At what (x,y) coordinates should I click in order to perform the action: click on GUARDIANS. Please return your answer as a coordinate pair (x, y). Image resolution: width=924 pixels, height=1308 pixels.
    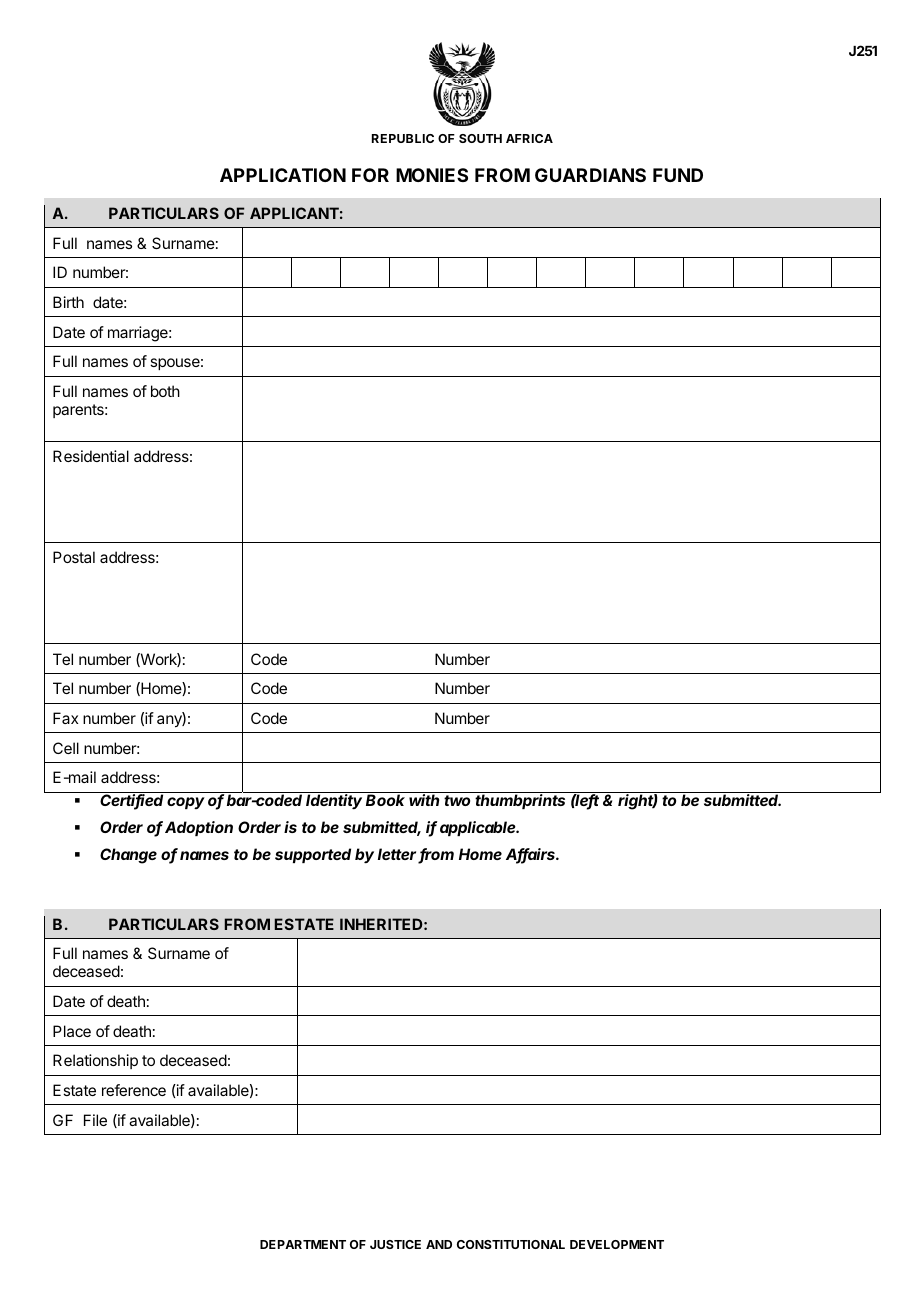
    Looking at the image, I should click on (590, 175).
